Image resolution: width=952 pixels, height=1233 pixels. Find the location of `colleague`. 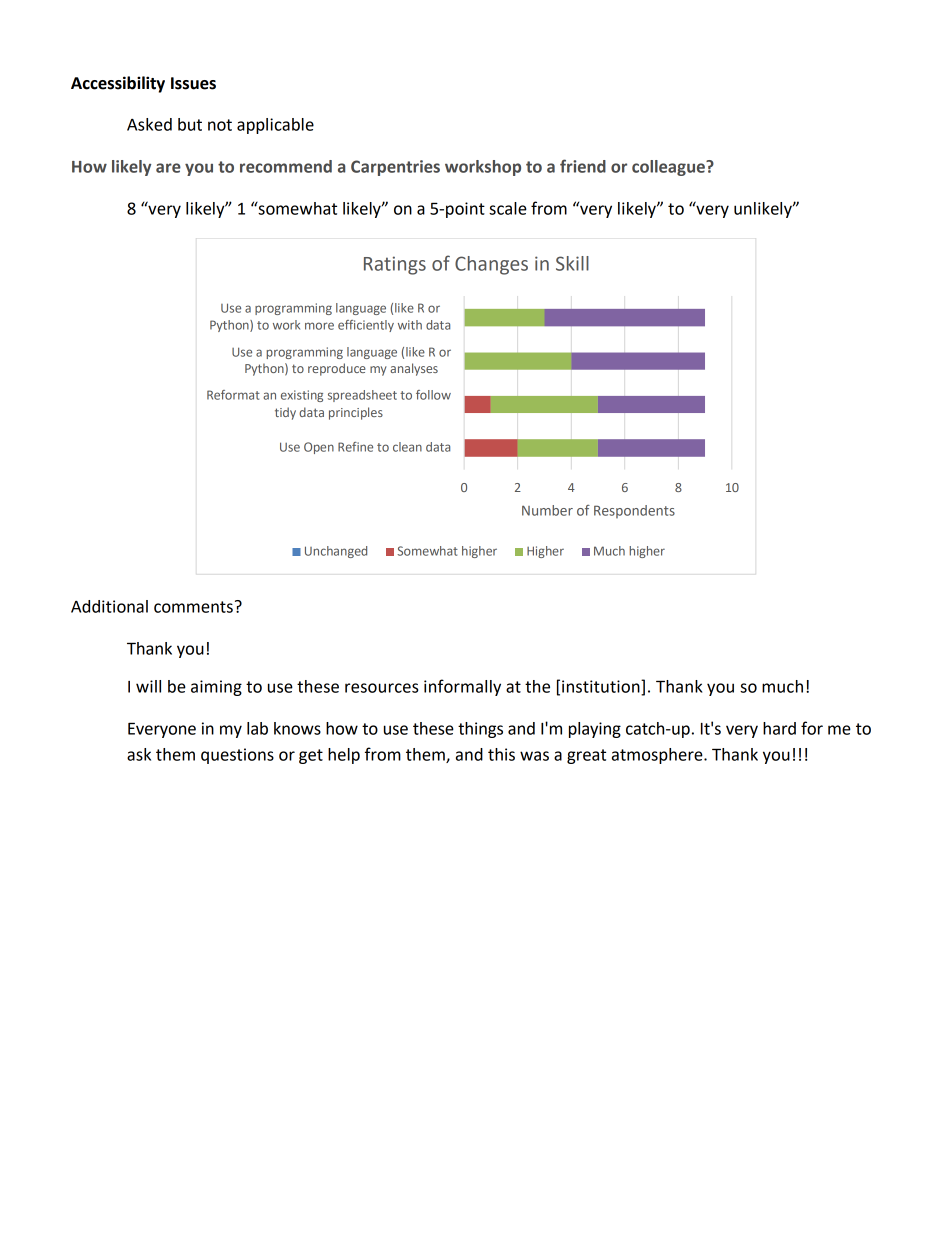

colleague is located at coordinates (669, 168).
